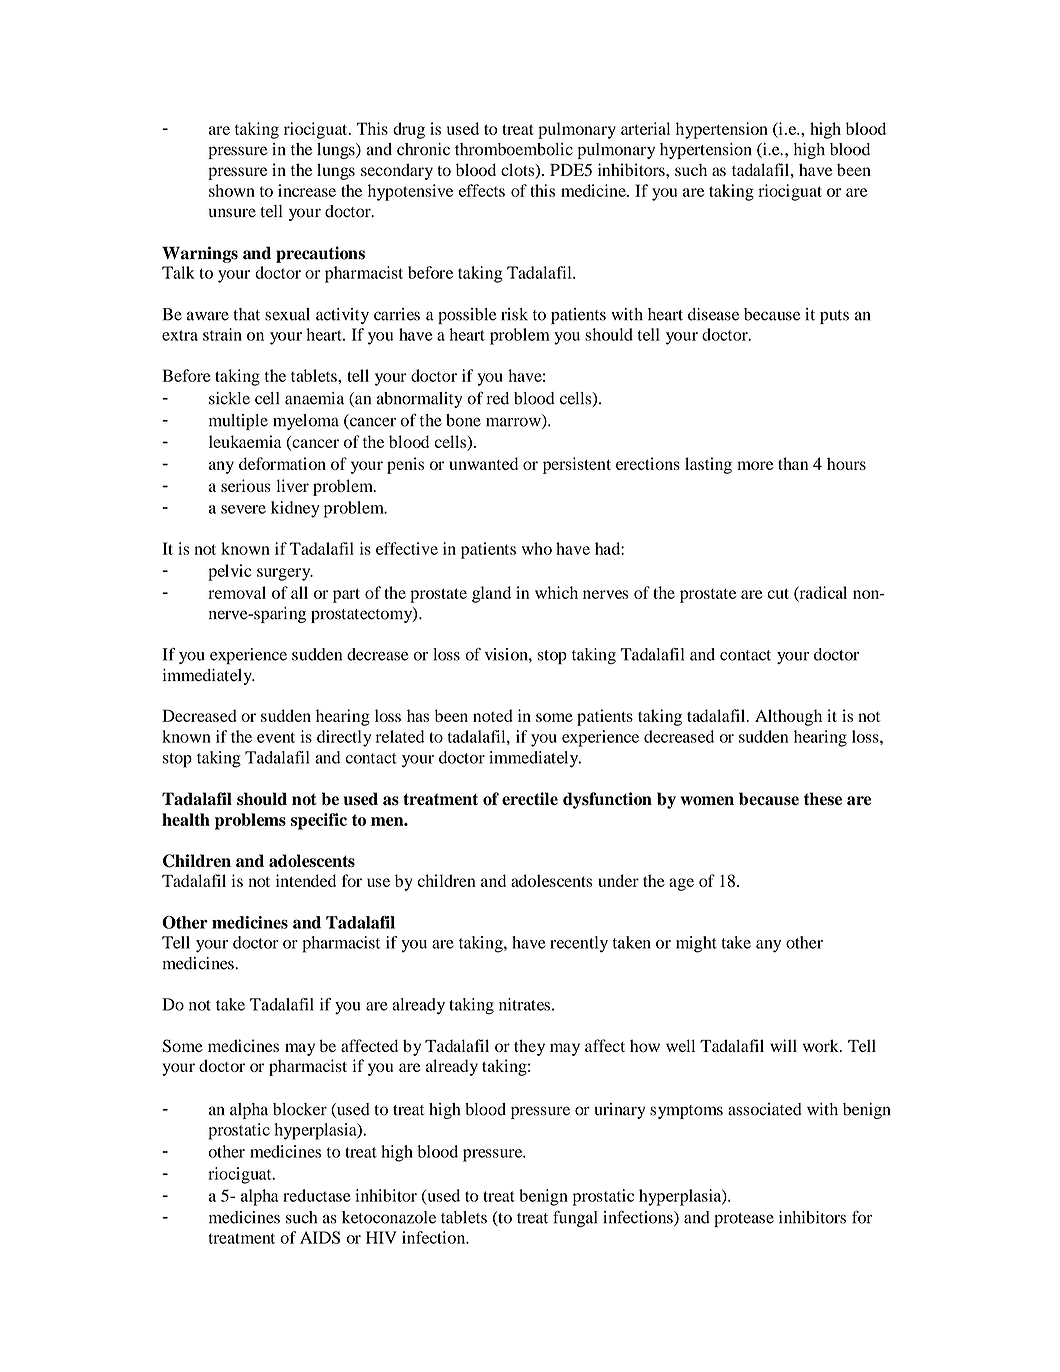  I want to click on will, so click(783, 1045).
